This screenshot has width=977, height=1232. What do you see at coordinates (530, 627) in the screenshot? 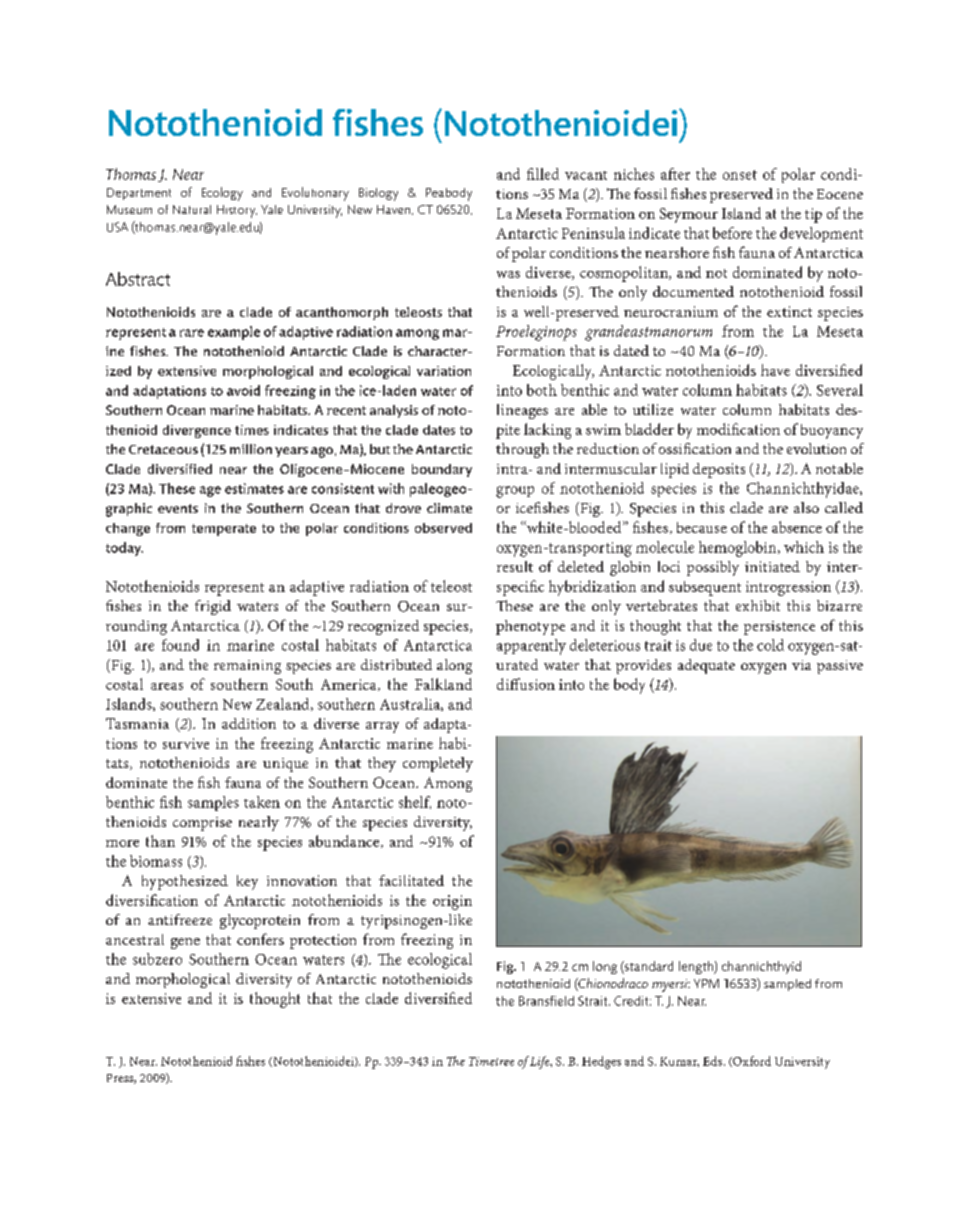
I see `phenotype` at bounding box center [530, 627].
